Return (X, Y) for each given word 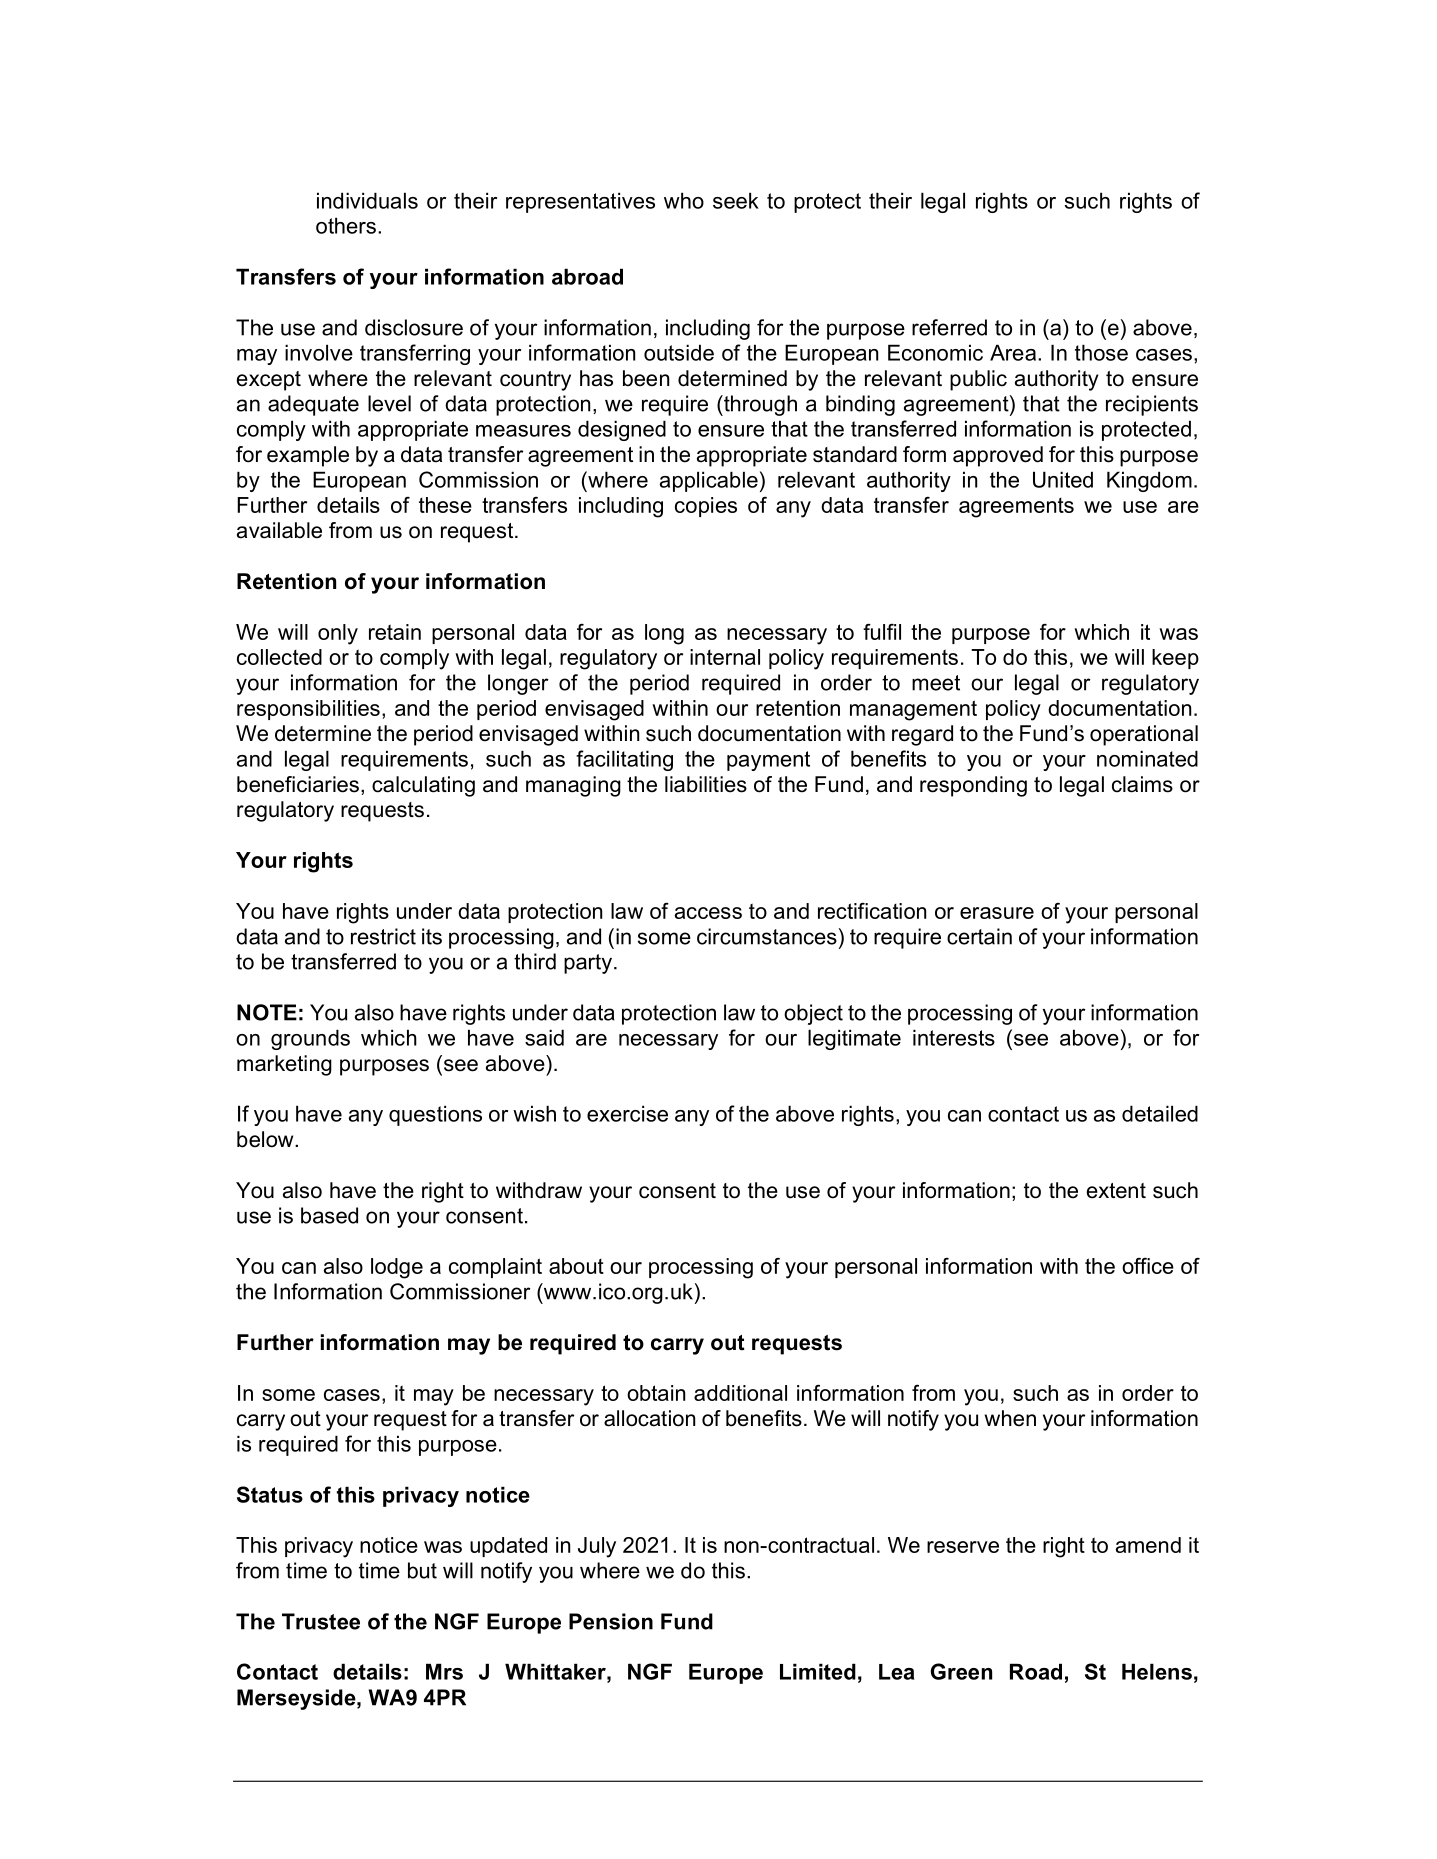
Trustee (321, 1621)
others (346, 225)
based (329, 1215)
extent (1116, 1191)
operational (1144, 735)
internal (725, 657)
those (1101, 352)
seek (736, 200)
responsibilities (308, 710)
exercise (627, 1113)
